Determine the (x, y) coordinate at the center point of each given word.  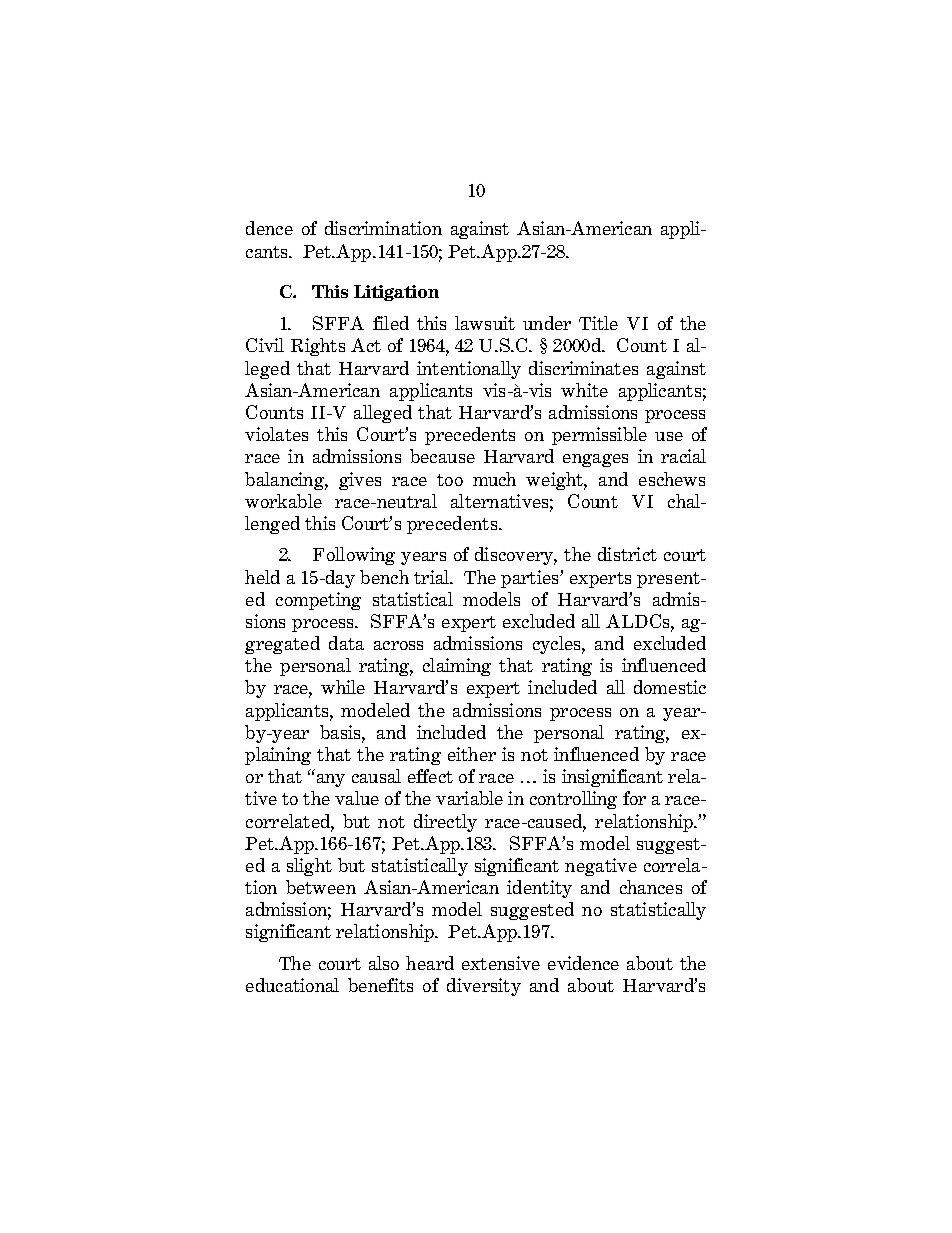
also (384, 963)
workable (283, 501)
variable (469, 798)
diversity (484, 987)
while (343, 687)
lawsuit (485, 323)
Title (598, 323)
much (494, 479)
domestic (670, 687)
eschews (672, 479)
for (634, 798)
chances (651, 887)
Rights (318, 347)
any (331, 780)
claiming (457, 667)
